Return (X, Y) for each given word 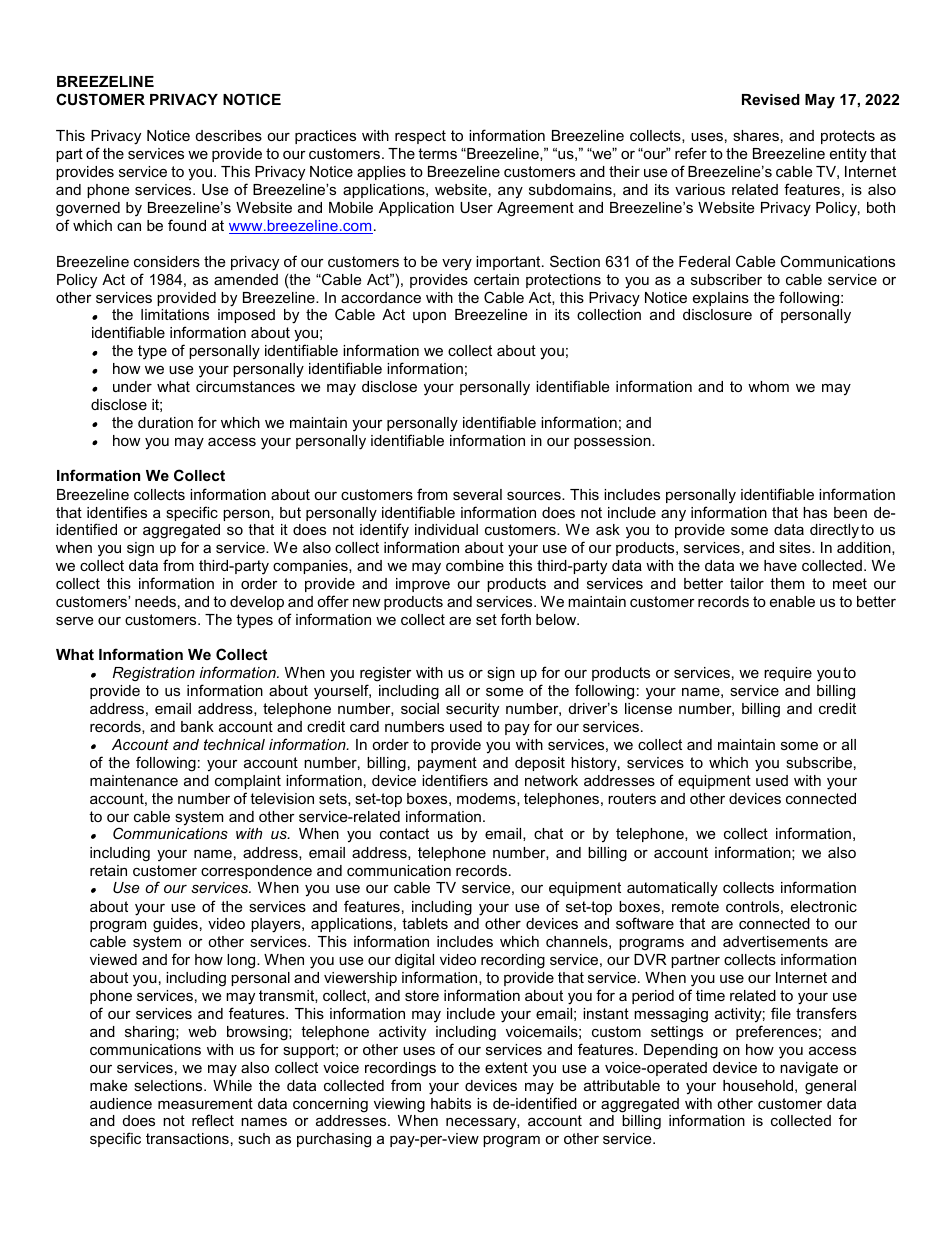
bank (197, 726)
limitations (175, 314)
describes (229, 135)
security (472, 710)
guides (175, 925)
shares (756, 135)
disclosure (717, 314)
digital (414, 963)
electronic (824, 906)
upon (429, 317)
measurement (205, 1103)
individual (446, 529)
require (788, 674)
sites (796, 547)
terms (437, 153)
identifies (117, 512)
